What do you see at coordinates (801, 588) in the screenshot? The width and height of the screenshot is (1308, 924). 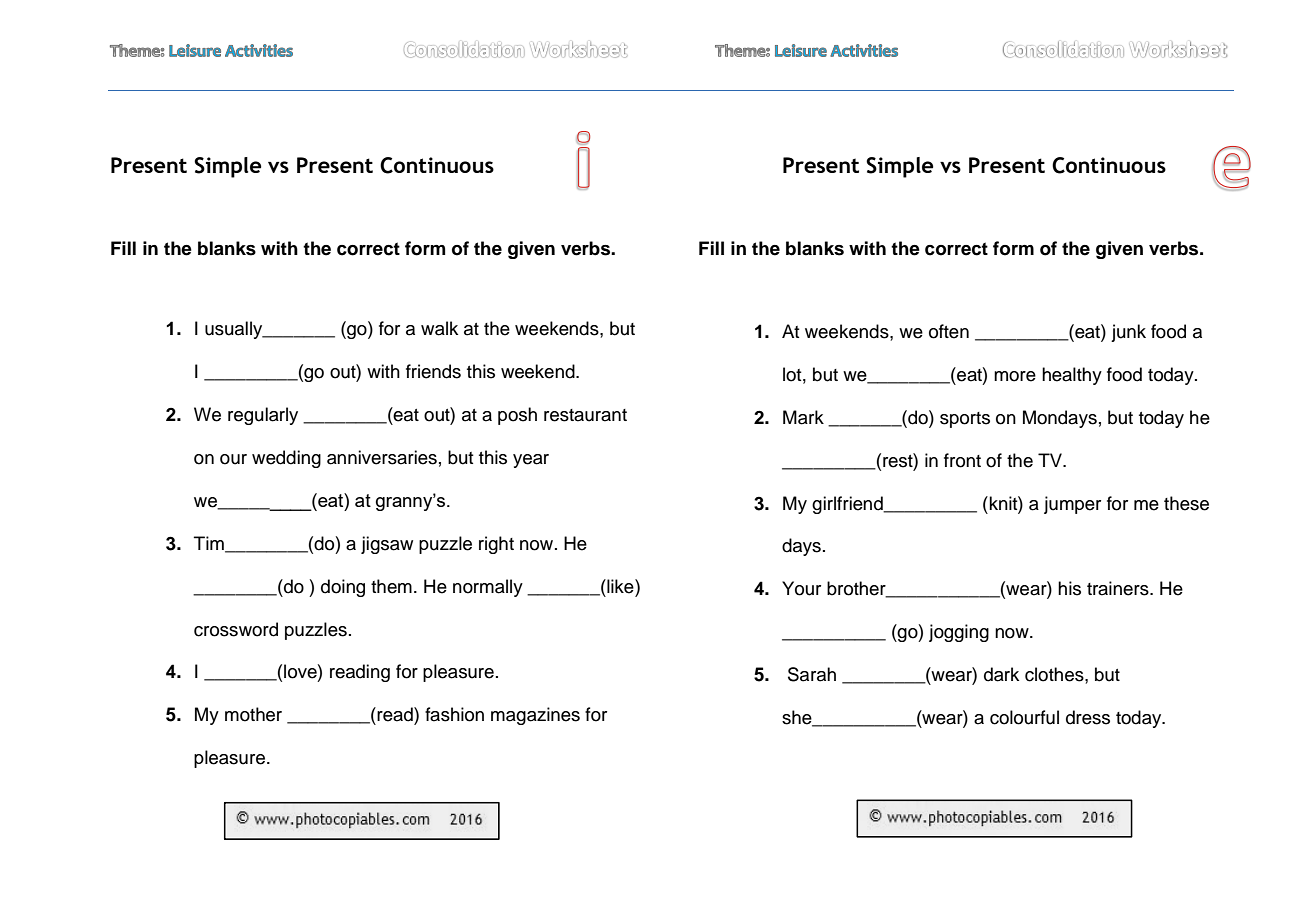 I see `Your` at bounding box center [801, 588].
